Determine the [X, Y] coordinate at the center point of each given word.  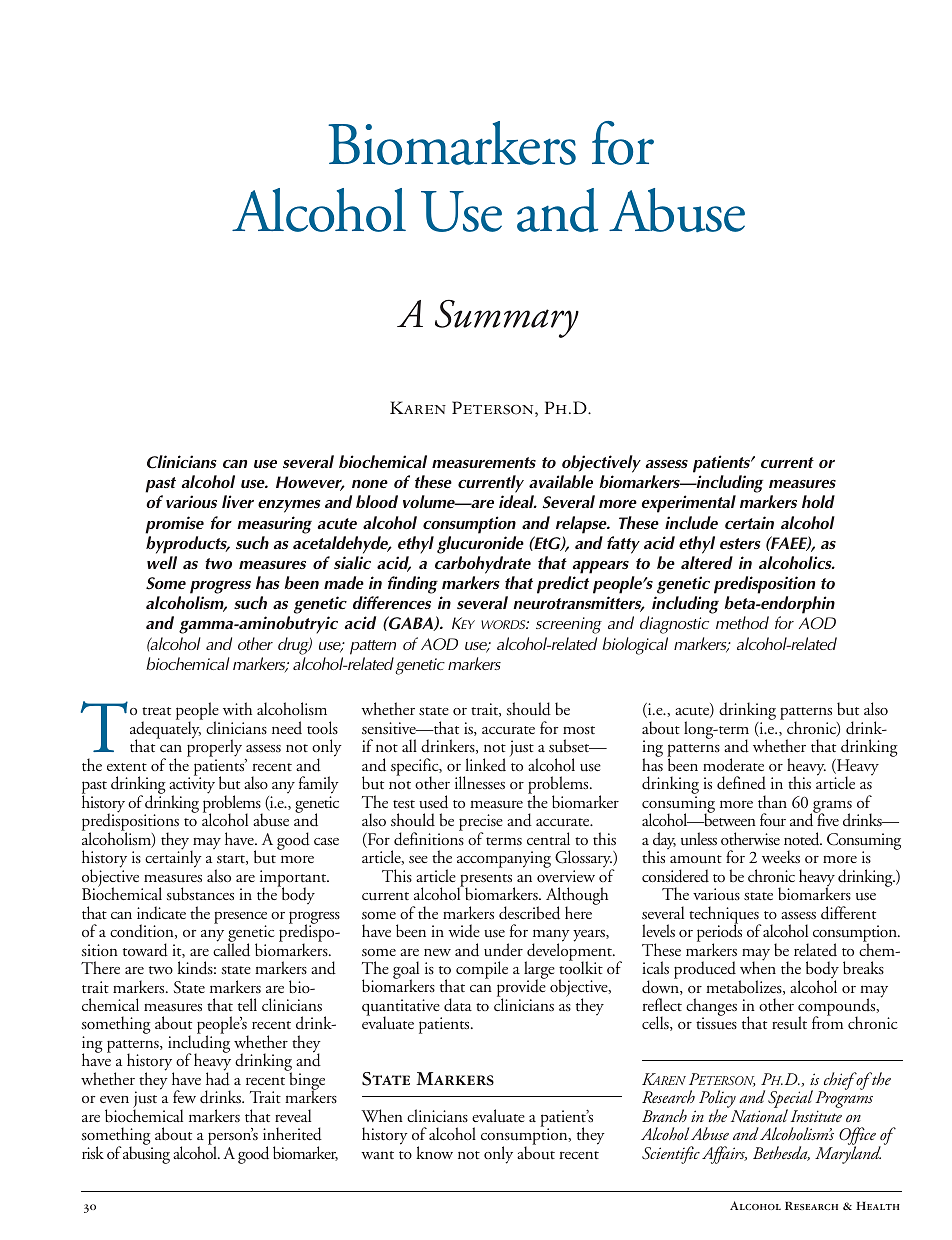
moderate [733, 765]
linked [485, 764]
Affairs [724, 1155]
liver [238, 501]
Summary [507, 318]
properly [214, 749]
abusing [146, 1154]
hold [818, 501]
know [435, 1152]
